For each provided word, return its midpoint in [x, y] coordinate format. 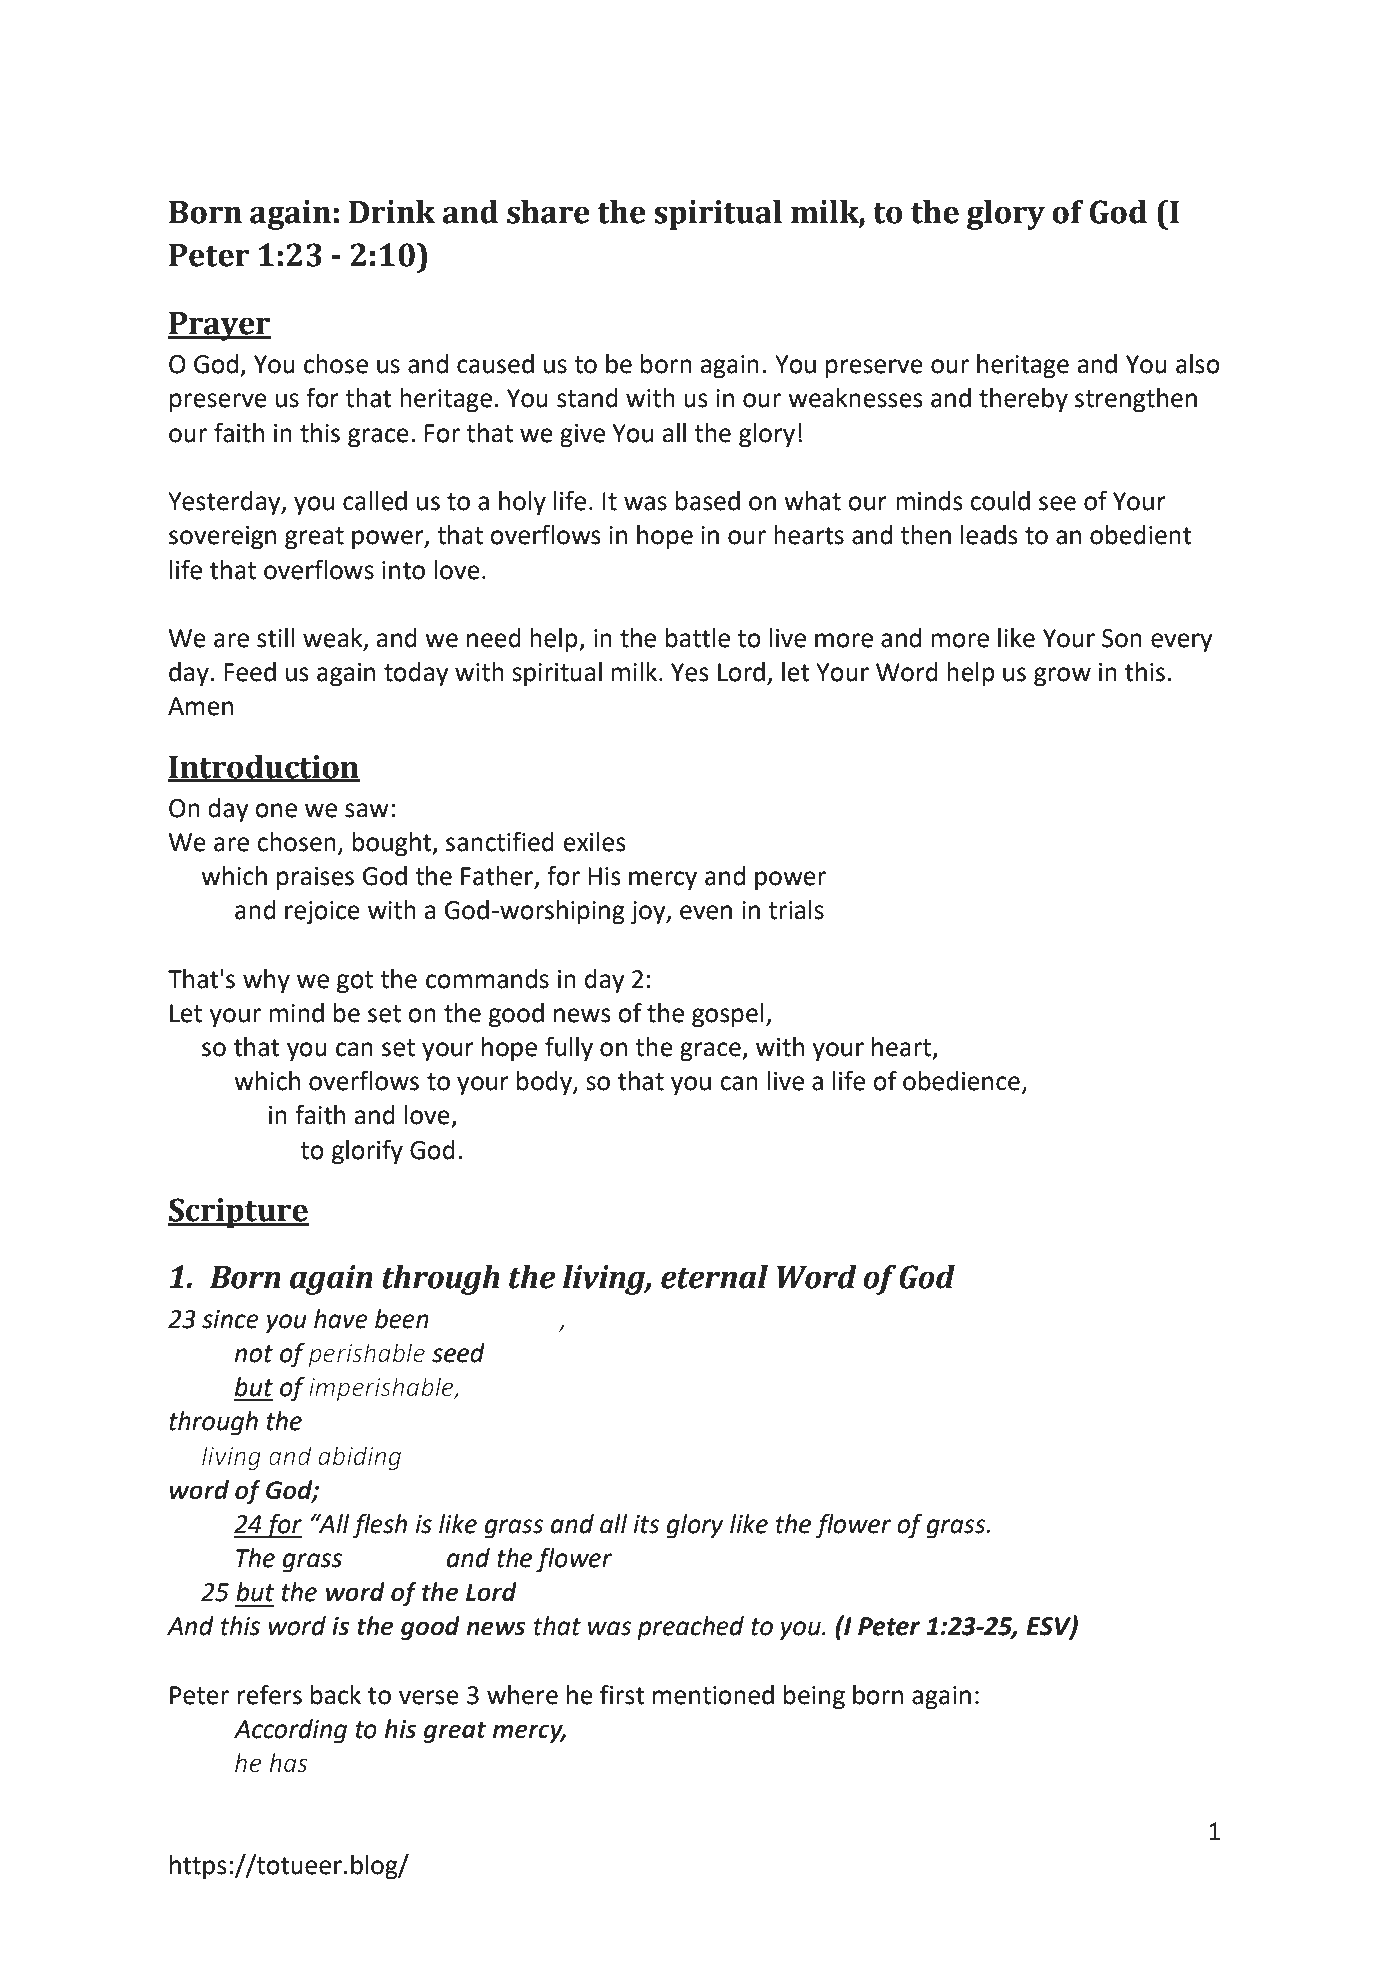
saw [367, 810]
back [336, 1695]
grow [1062, 677]
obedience [961, 1081]
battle [698, 638]
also [1198, 364]
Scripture [238, 1213]
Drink [392, 211]
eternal [714, 1277]
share [548, 212]
